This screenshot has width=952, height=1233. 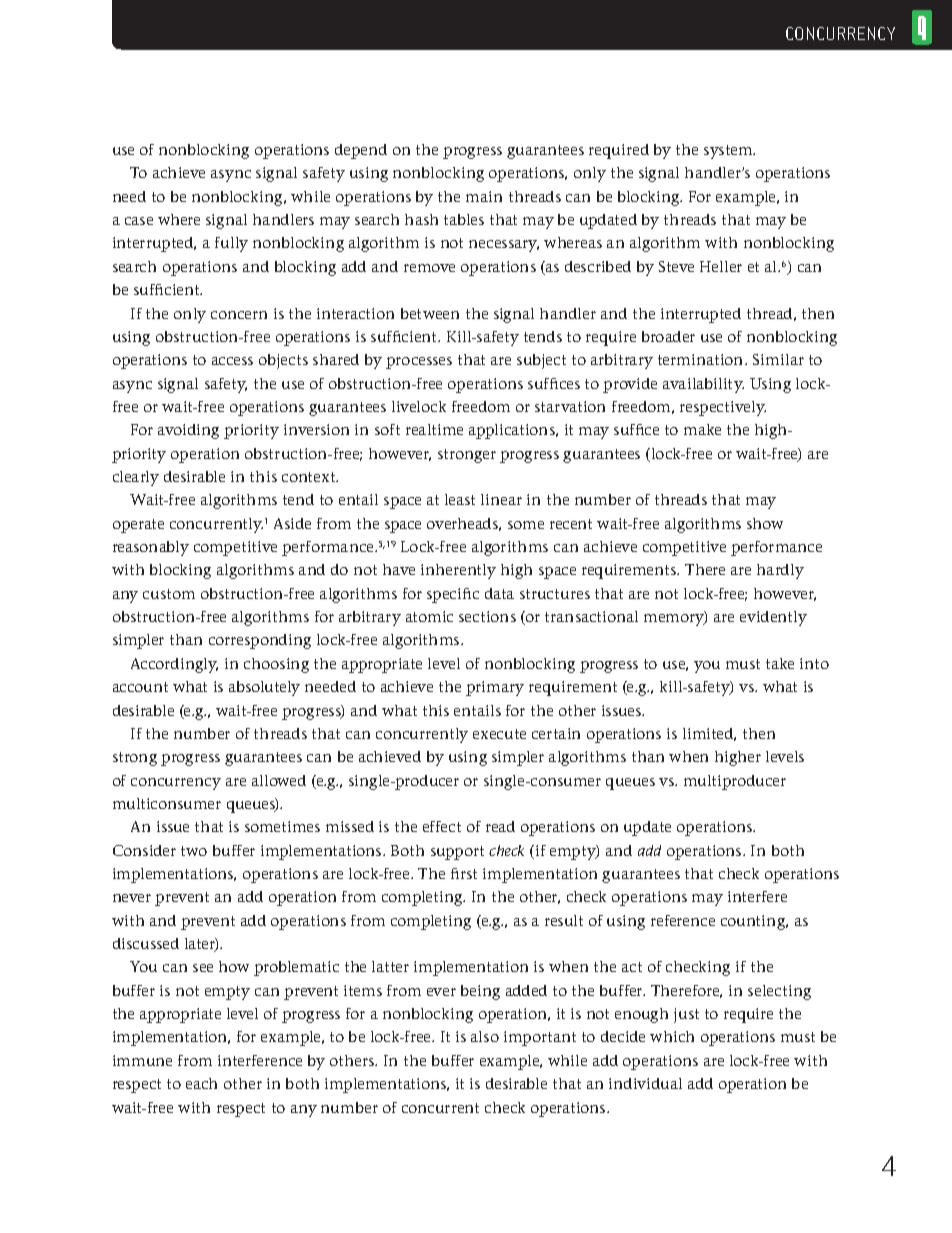 What do you see at coordinates (434, 429) in the screenshot?
I see `realtime` at bounding box center [434, 429].
